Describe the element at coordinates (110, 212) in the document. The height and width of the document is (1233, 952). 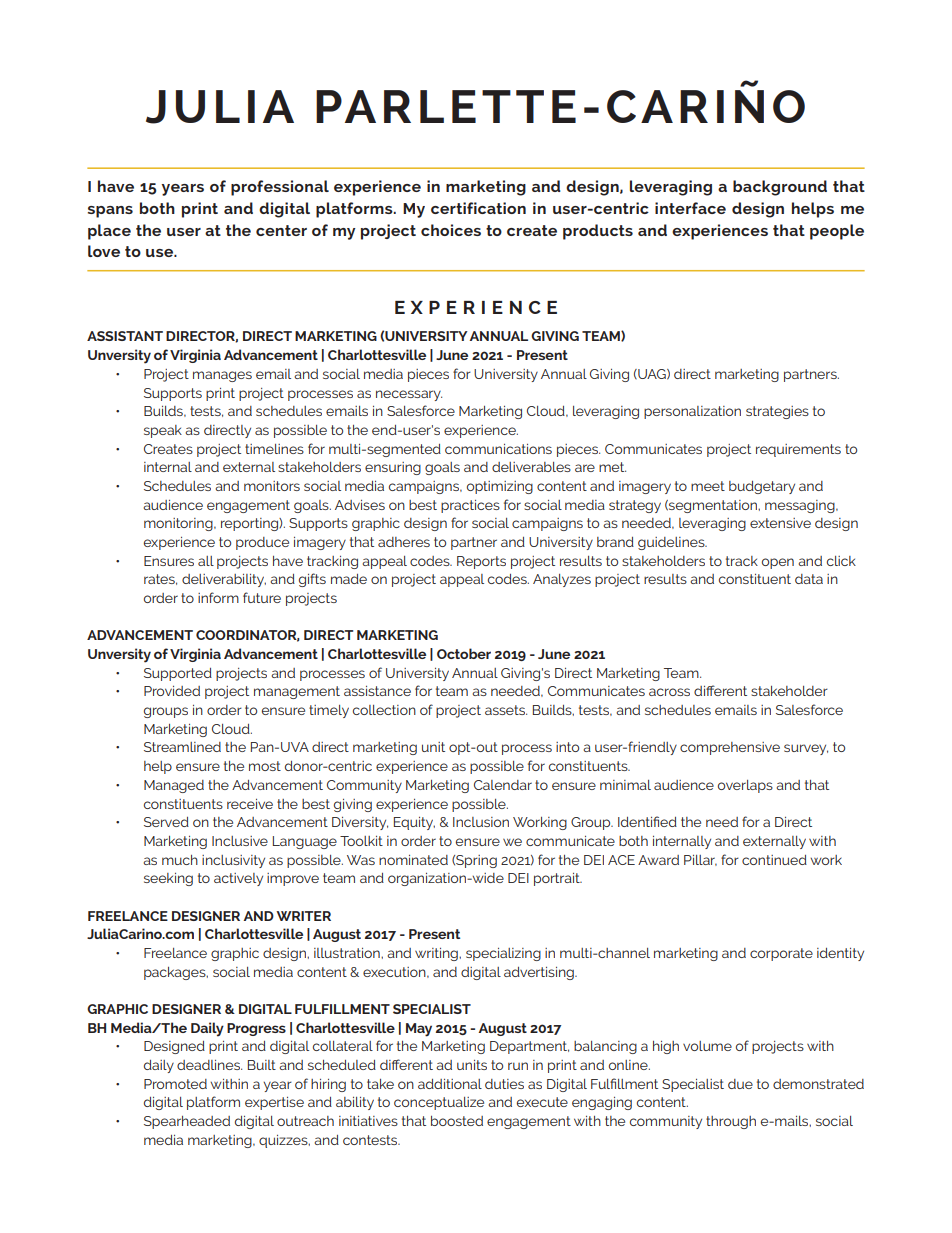
I see `spans` at that location.
